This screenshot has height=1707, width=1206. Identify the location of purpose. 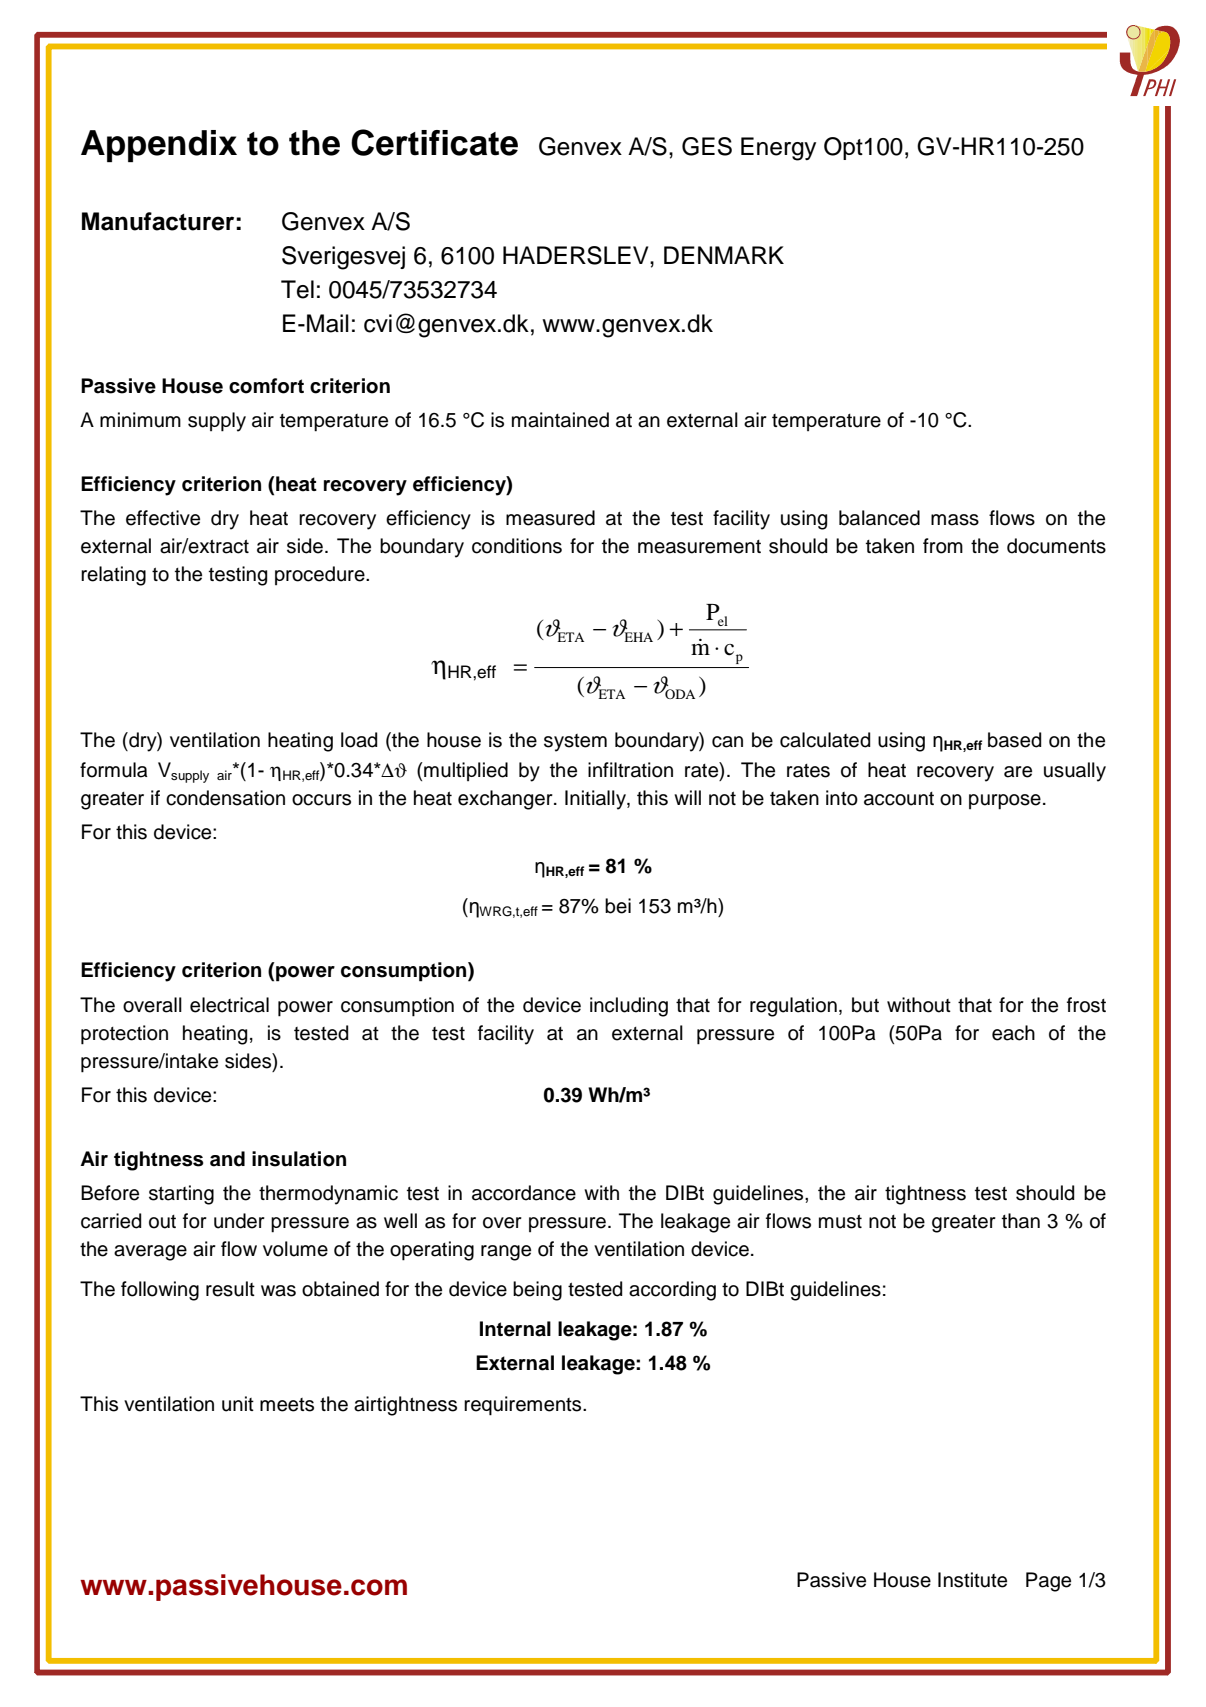
(1005, 802).
